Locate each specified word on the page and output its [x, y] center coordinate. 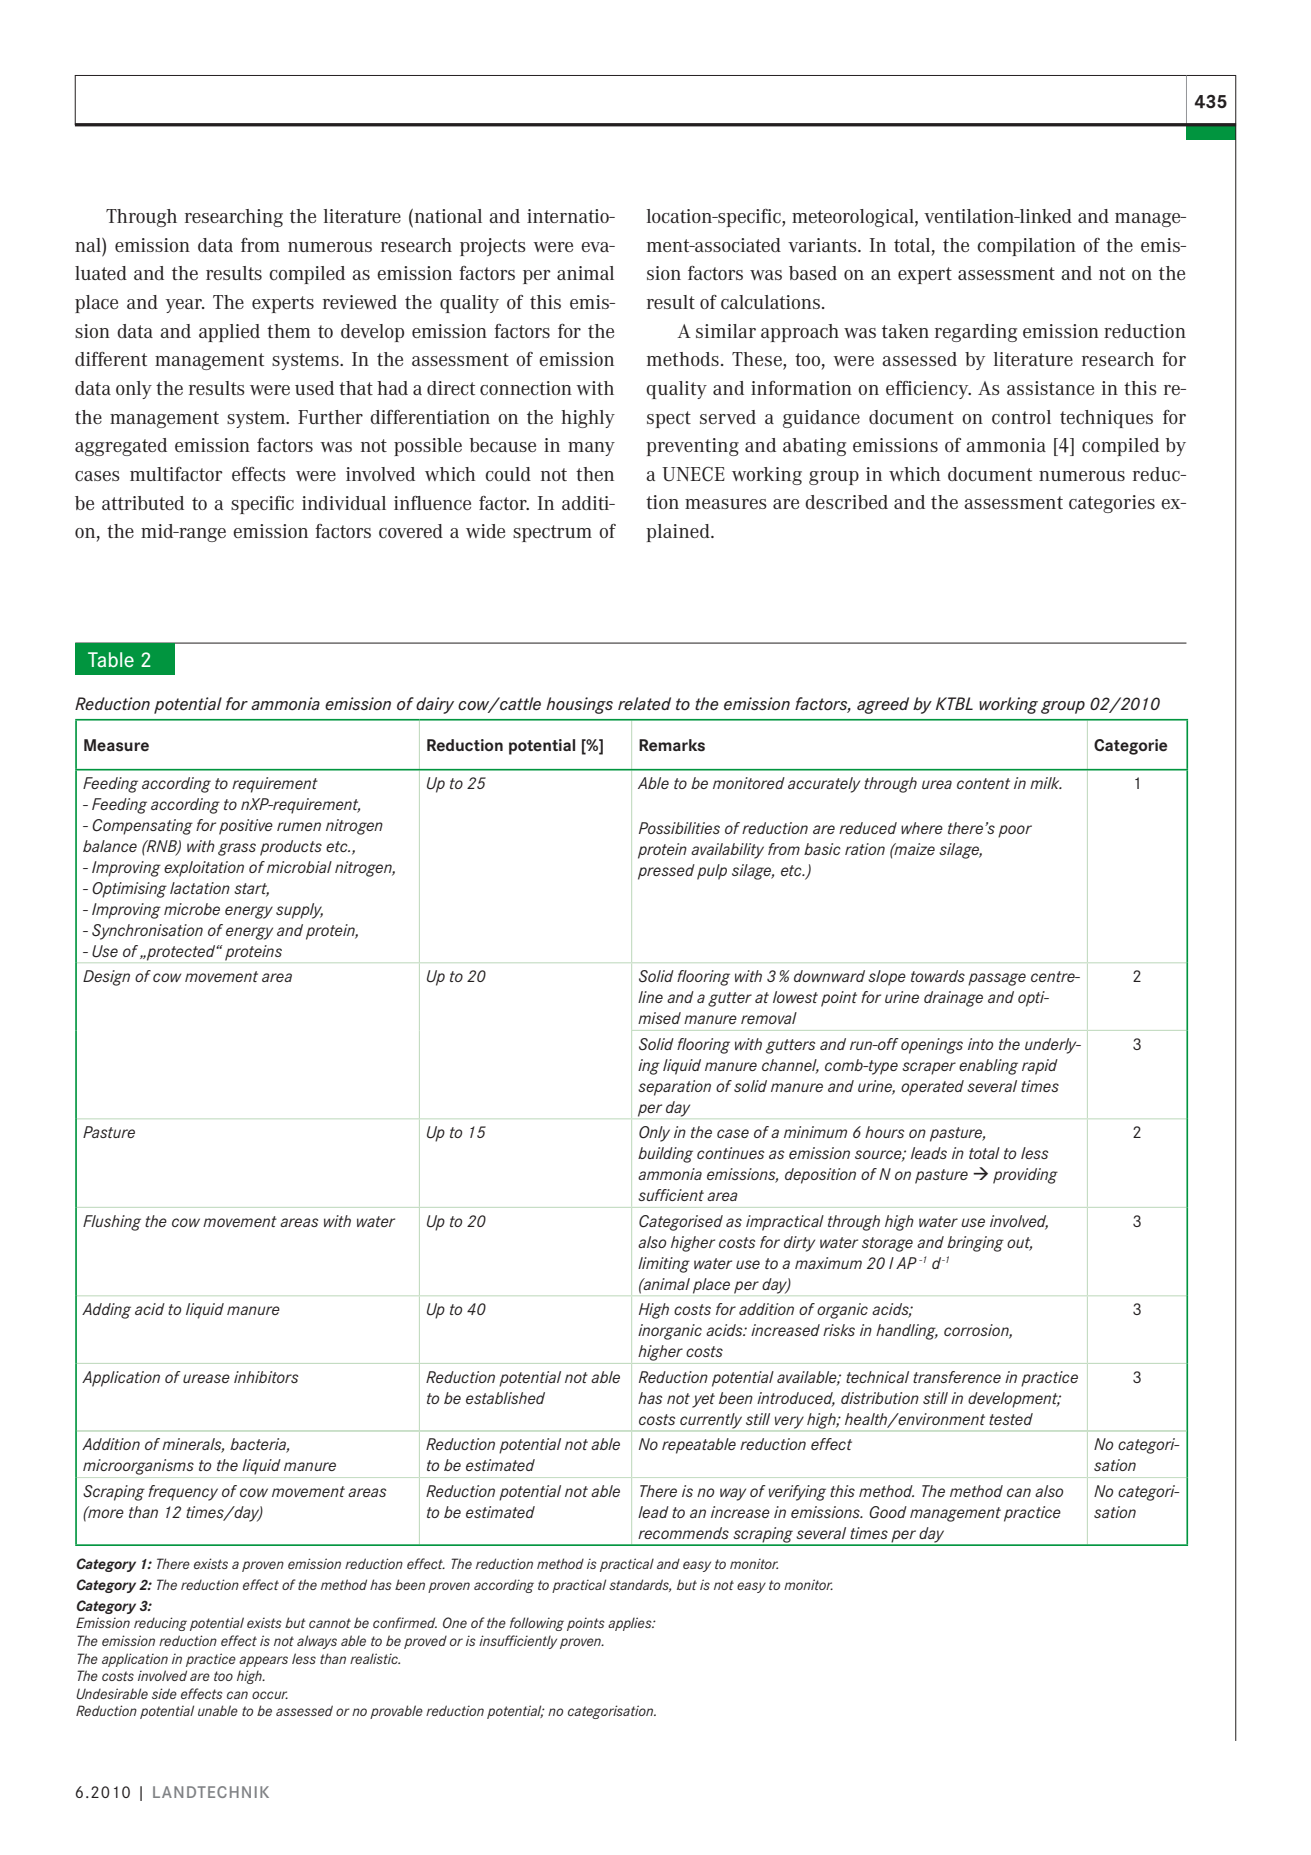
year [184, 306]
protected [181, 953]
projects [493, 247]
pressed [666, 872]
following [537, 1624]
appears [263, 1661]
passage [997, 979]
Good [888, 1512]
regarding [976, 333]
